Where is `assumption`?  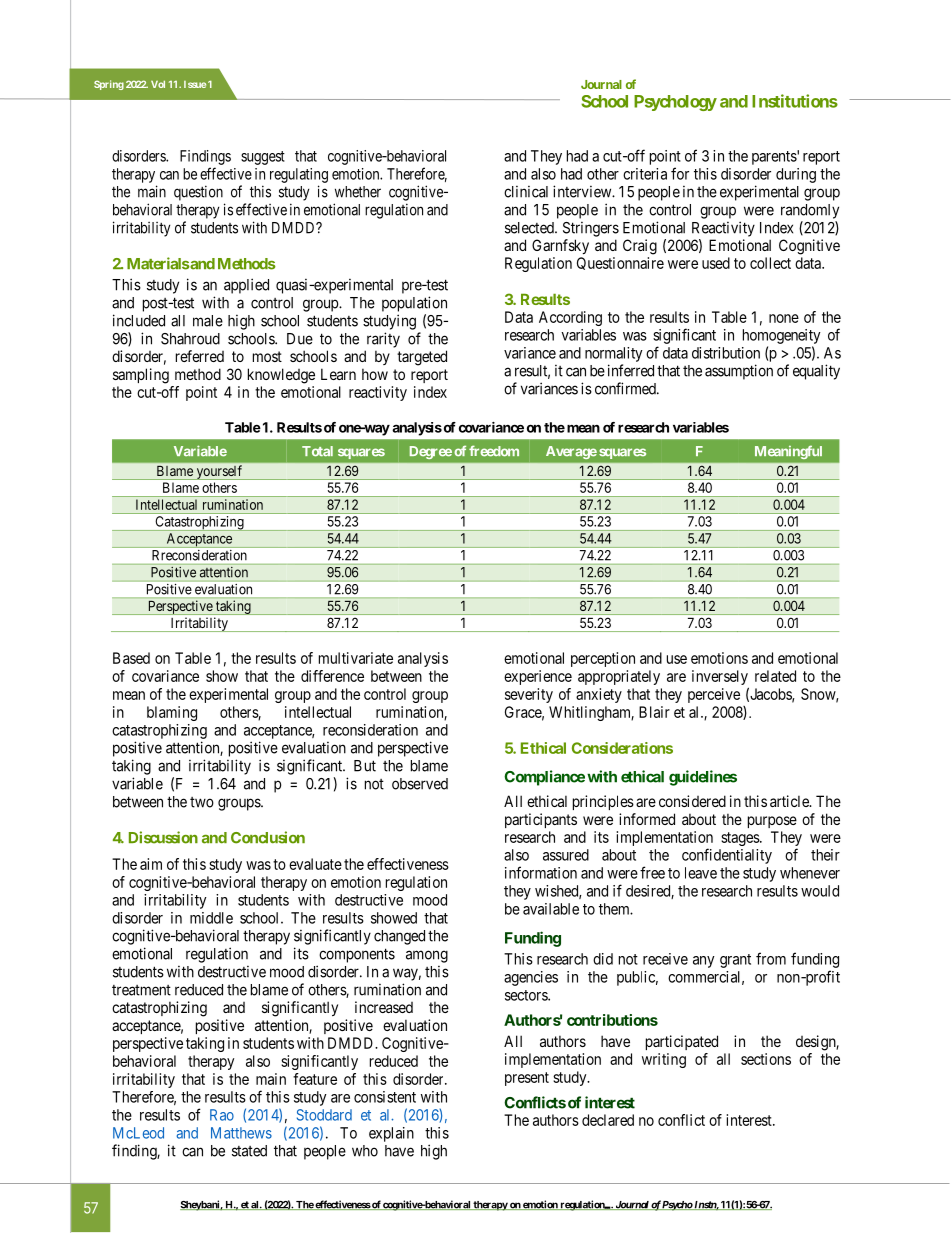 assumption is located at coordinates (739, 372).
